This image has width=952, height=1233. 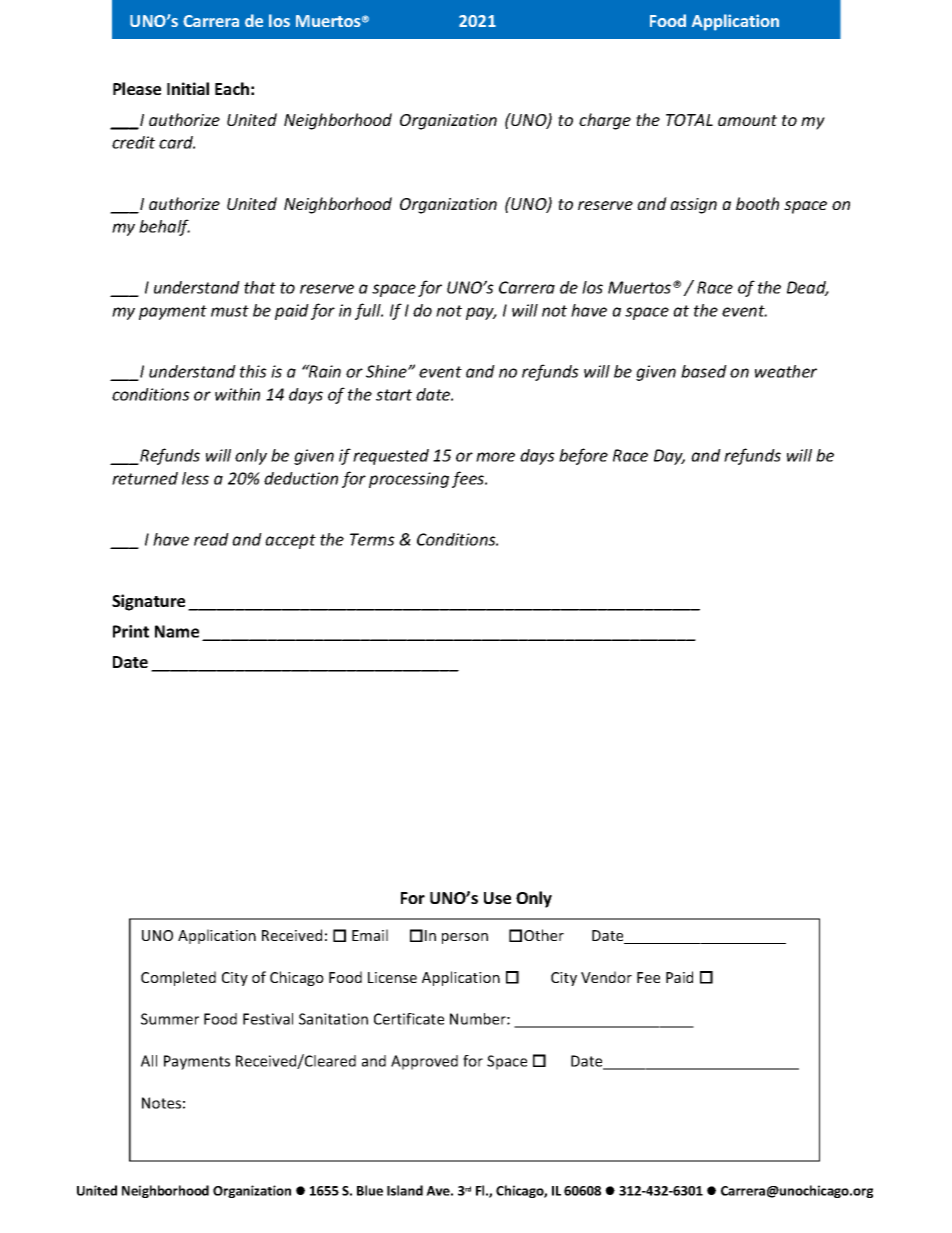 I want to click on All, so click(x=149, y=1061).
